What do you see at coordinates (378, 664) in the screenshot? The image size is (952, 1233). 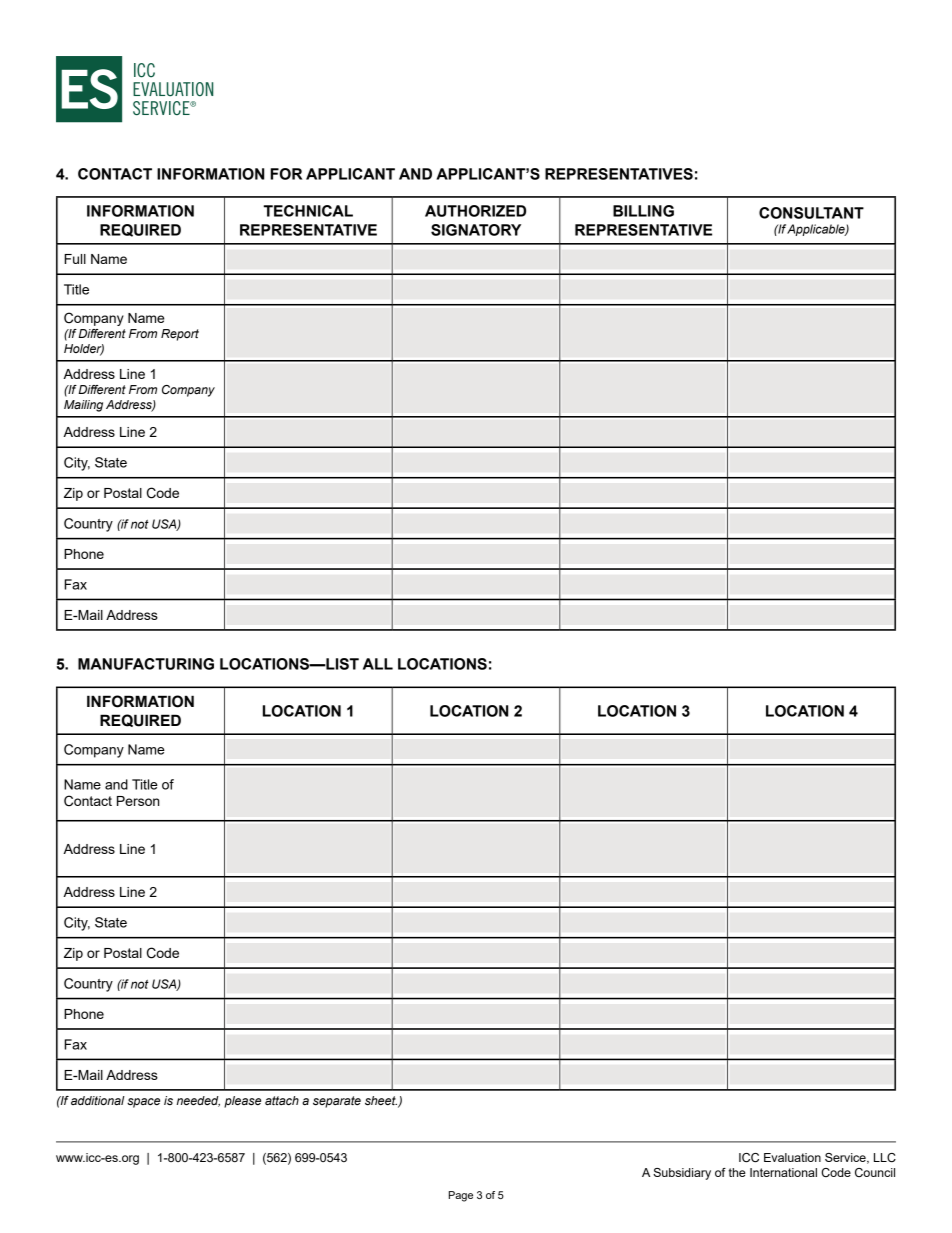 I see `ALL` at bounding box center [378, 664].
